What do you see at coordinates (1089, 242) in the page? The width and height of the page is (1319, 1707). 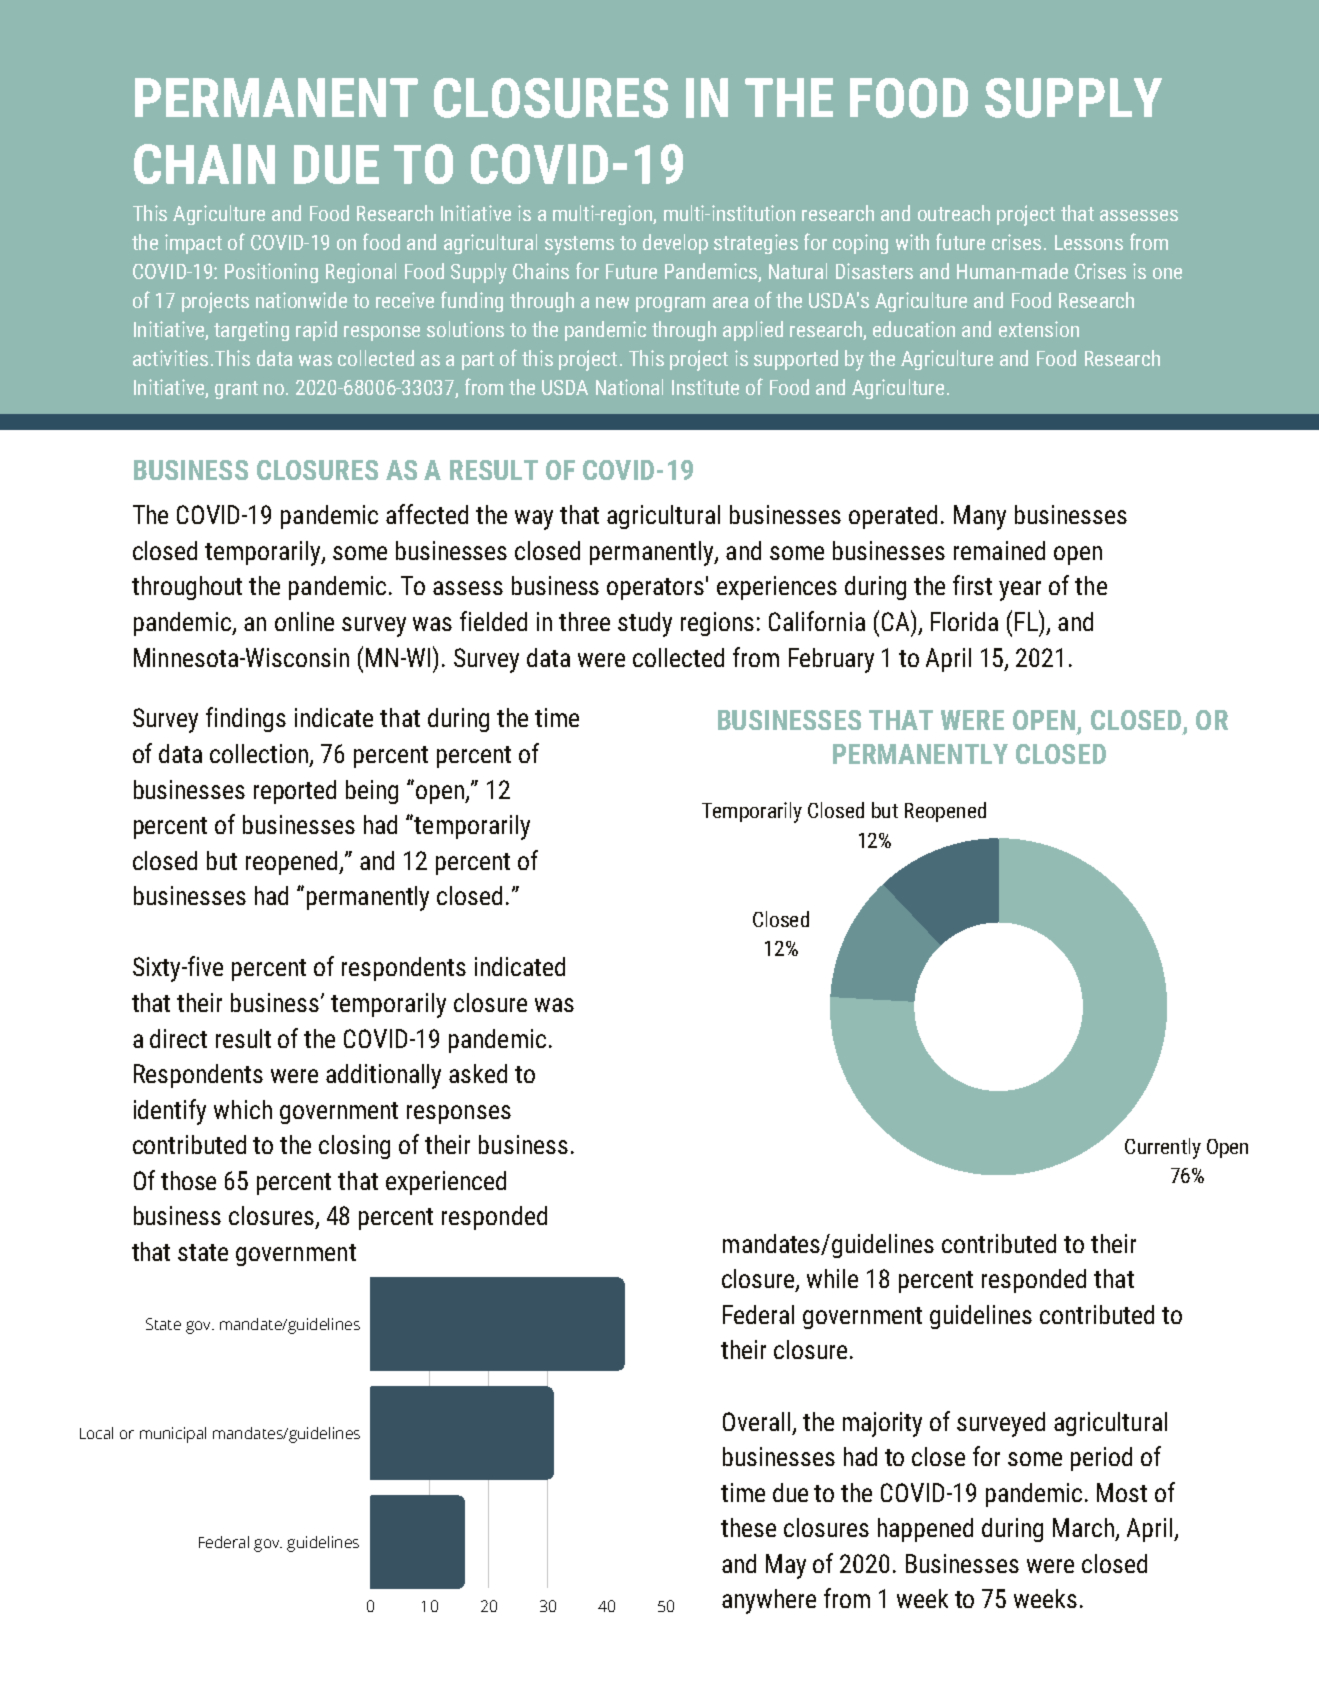 I see `Lessons` at bounding box center [1089, 242].
